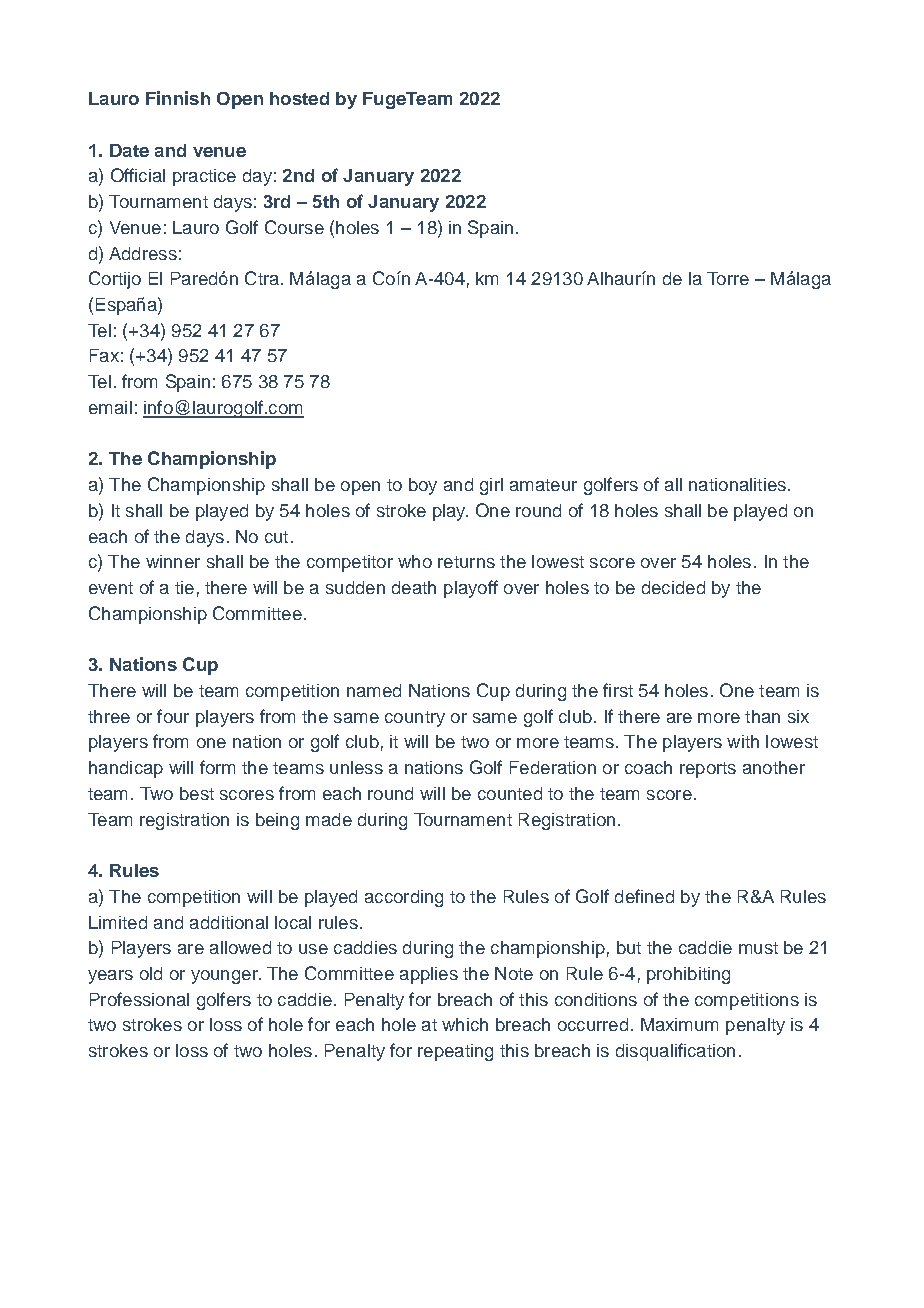 Image resolution: width=924 pixels, height=1308 pixels. What do you see at coordinates (708, 770) in the image?
I see `reports` at bounding box center [708, 770].
